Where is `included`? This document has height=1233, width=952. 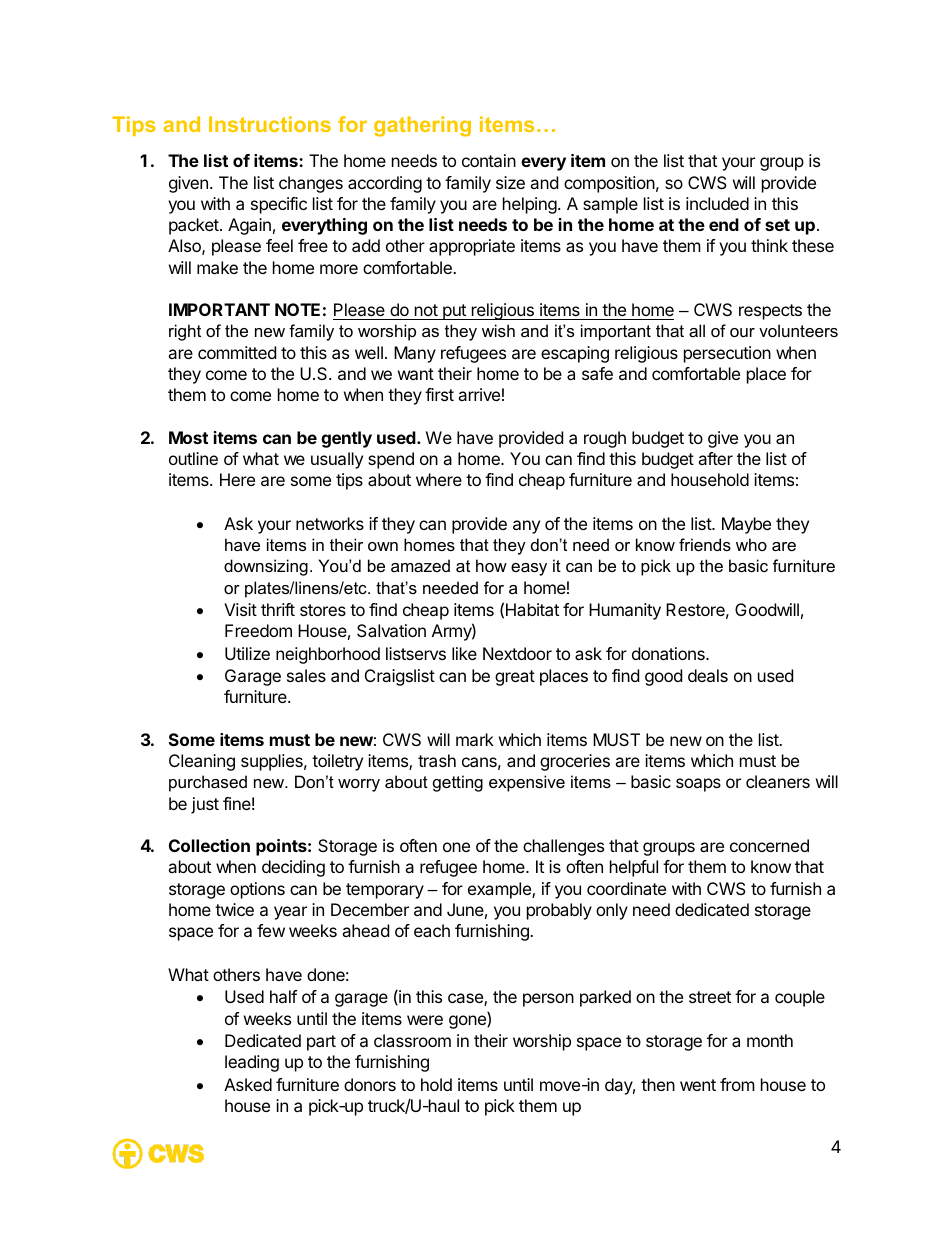 included is located at coordinates (717, 203).
